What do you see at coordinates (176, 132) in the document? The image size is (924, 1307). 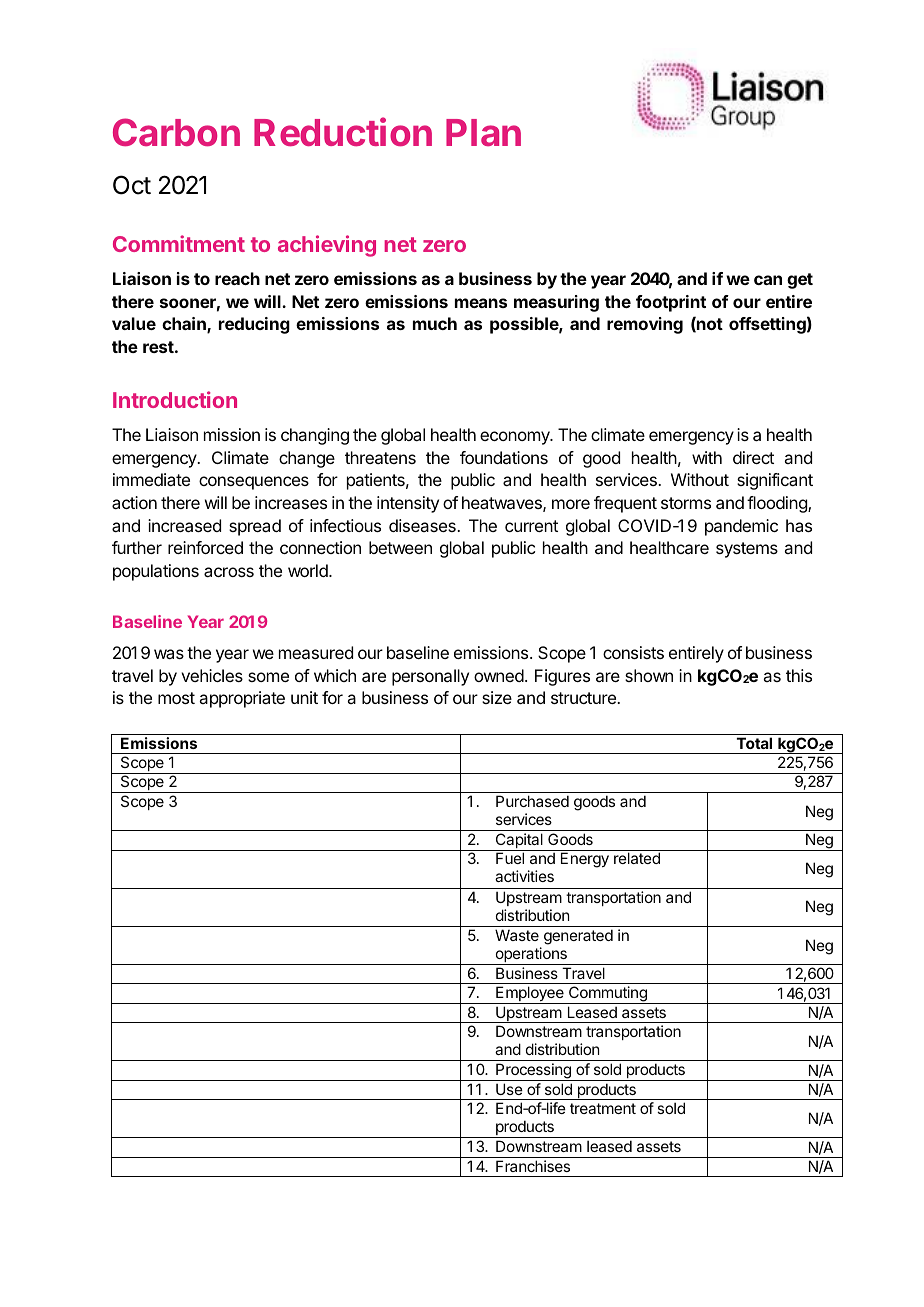 I see `Carbon` at bounding box center [176, 132].
